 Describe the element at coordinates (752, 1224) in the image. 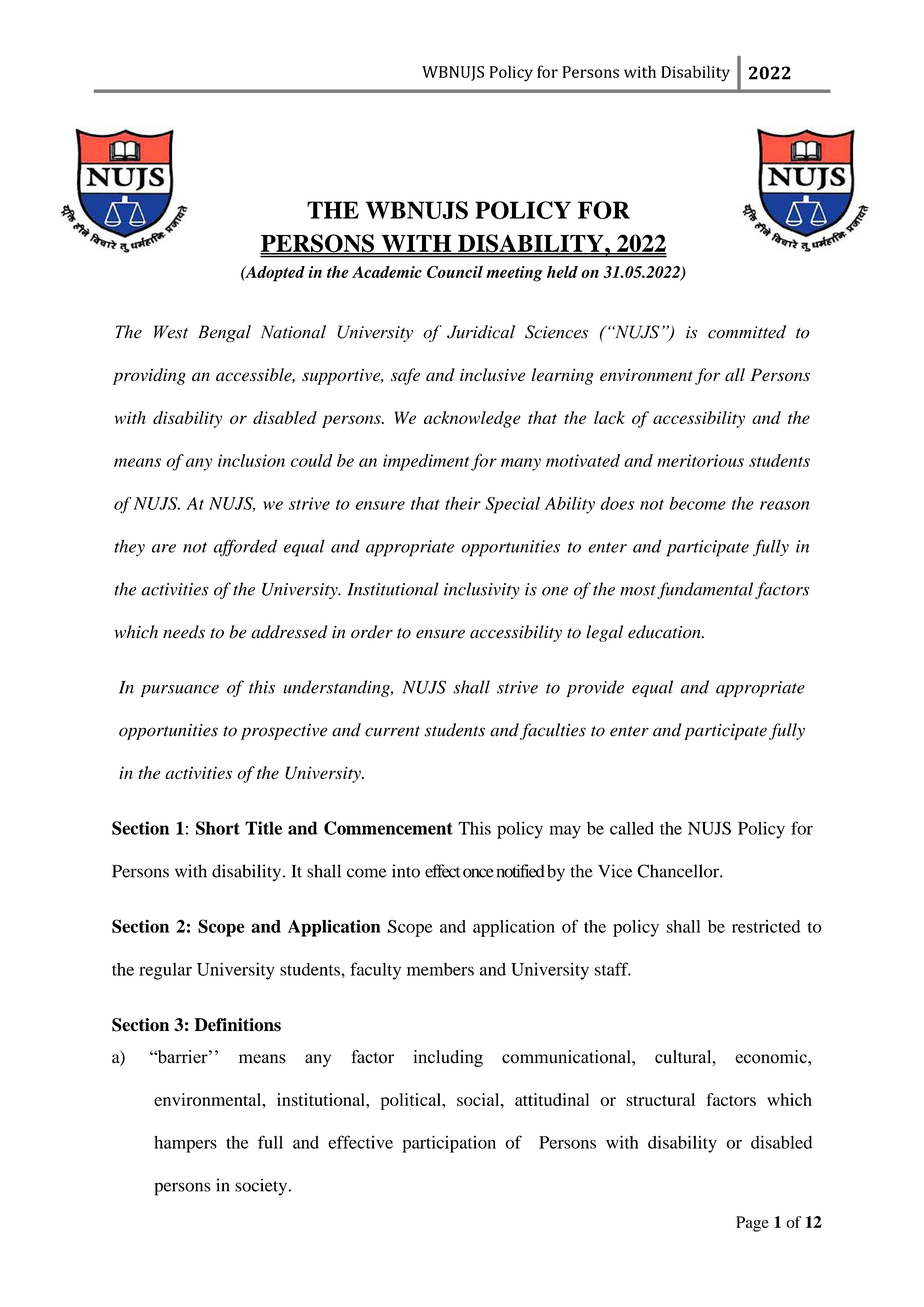

I see `Page` at that location.
